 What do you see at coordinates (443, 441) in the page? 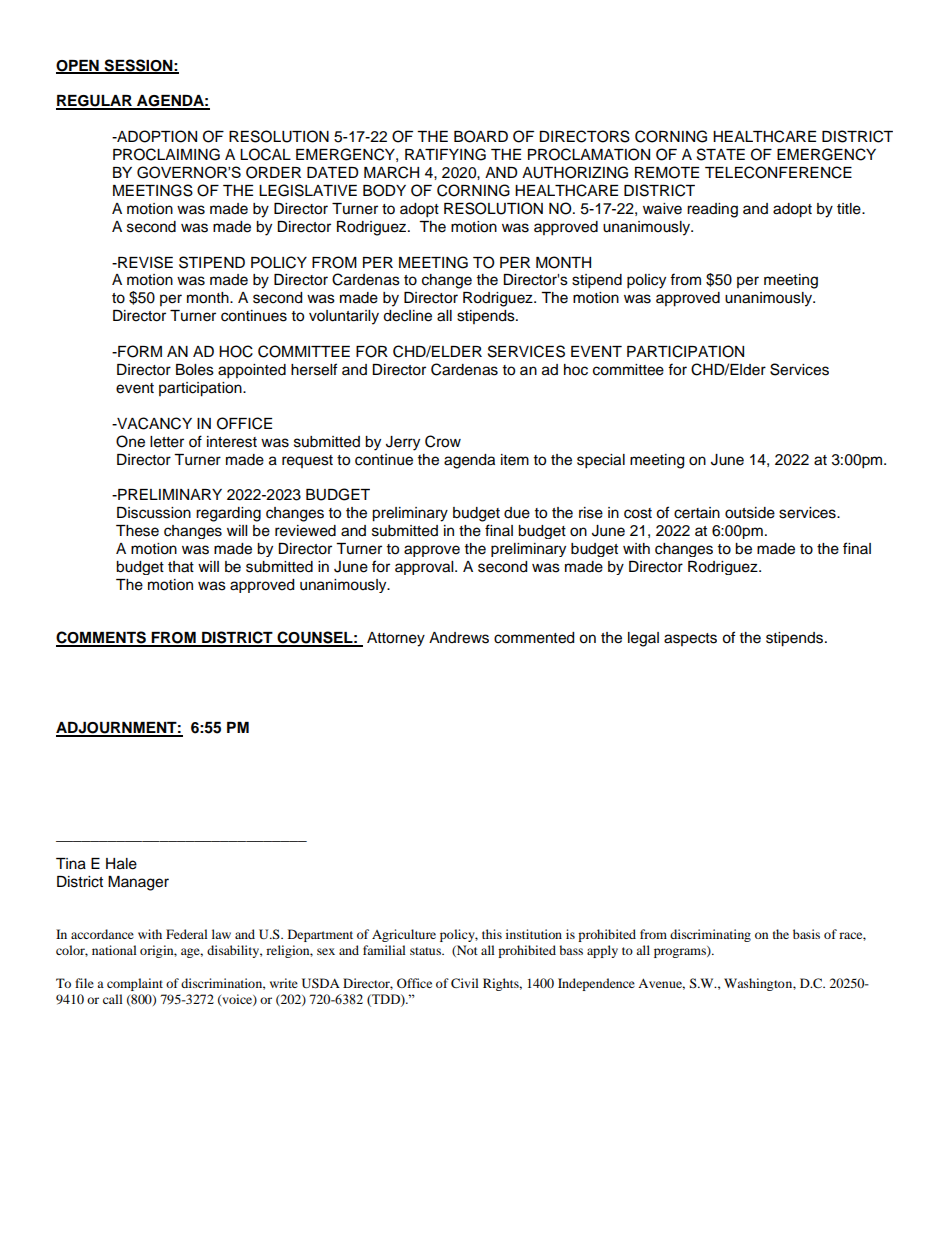
I see `Crow` at bounding box center [443, 441].
